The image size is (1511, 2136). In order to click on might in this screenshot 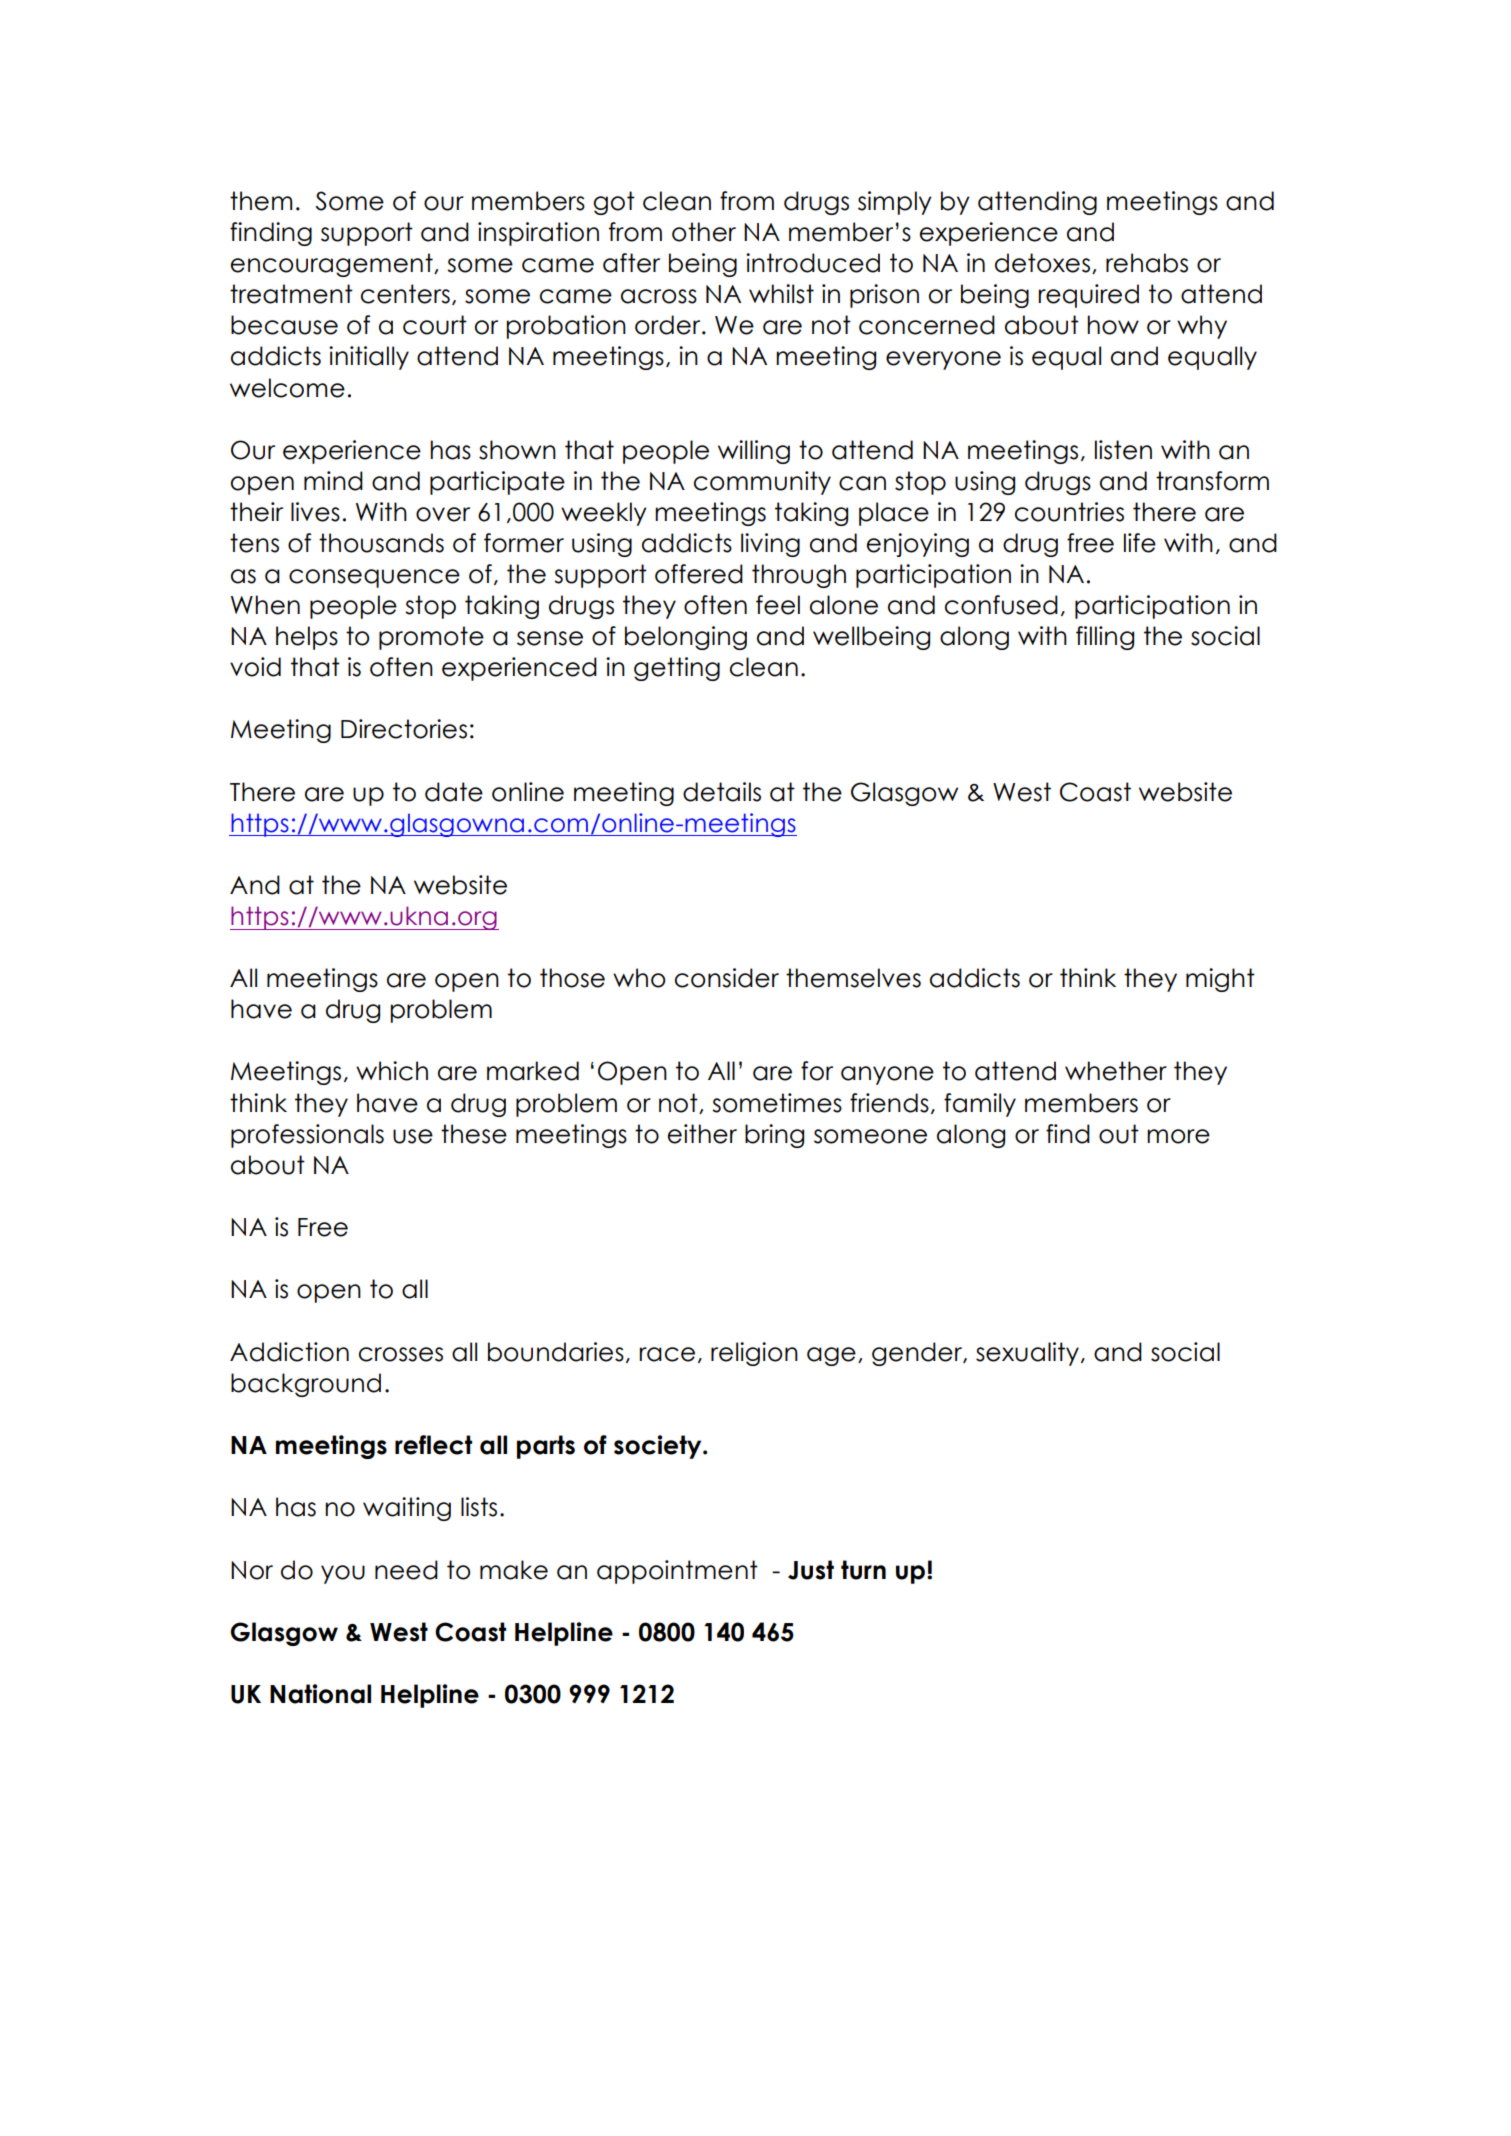, I will do `click(1220, 980)`.
